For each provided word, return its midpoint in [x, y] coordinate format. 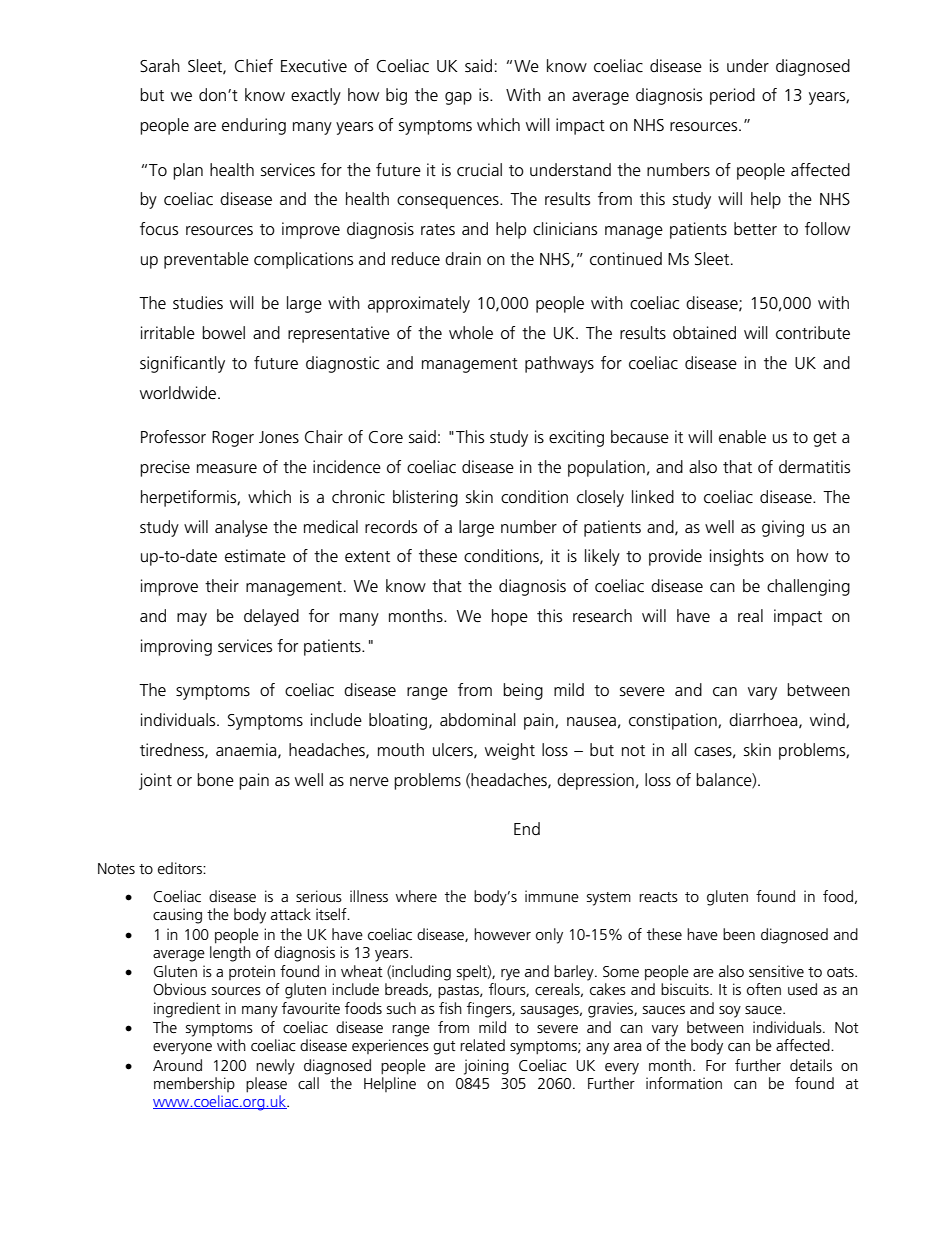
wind [828, 720]
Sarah [160, 66]
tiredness [173, 750]
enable [742, 437]
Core [386, 437]
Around [177, 1065]
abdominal [478, 719]
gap [458, 98]
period [732, 96]
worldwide [179, 393]
